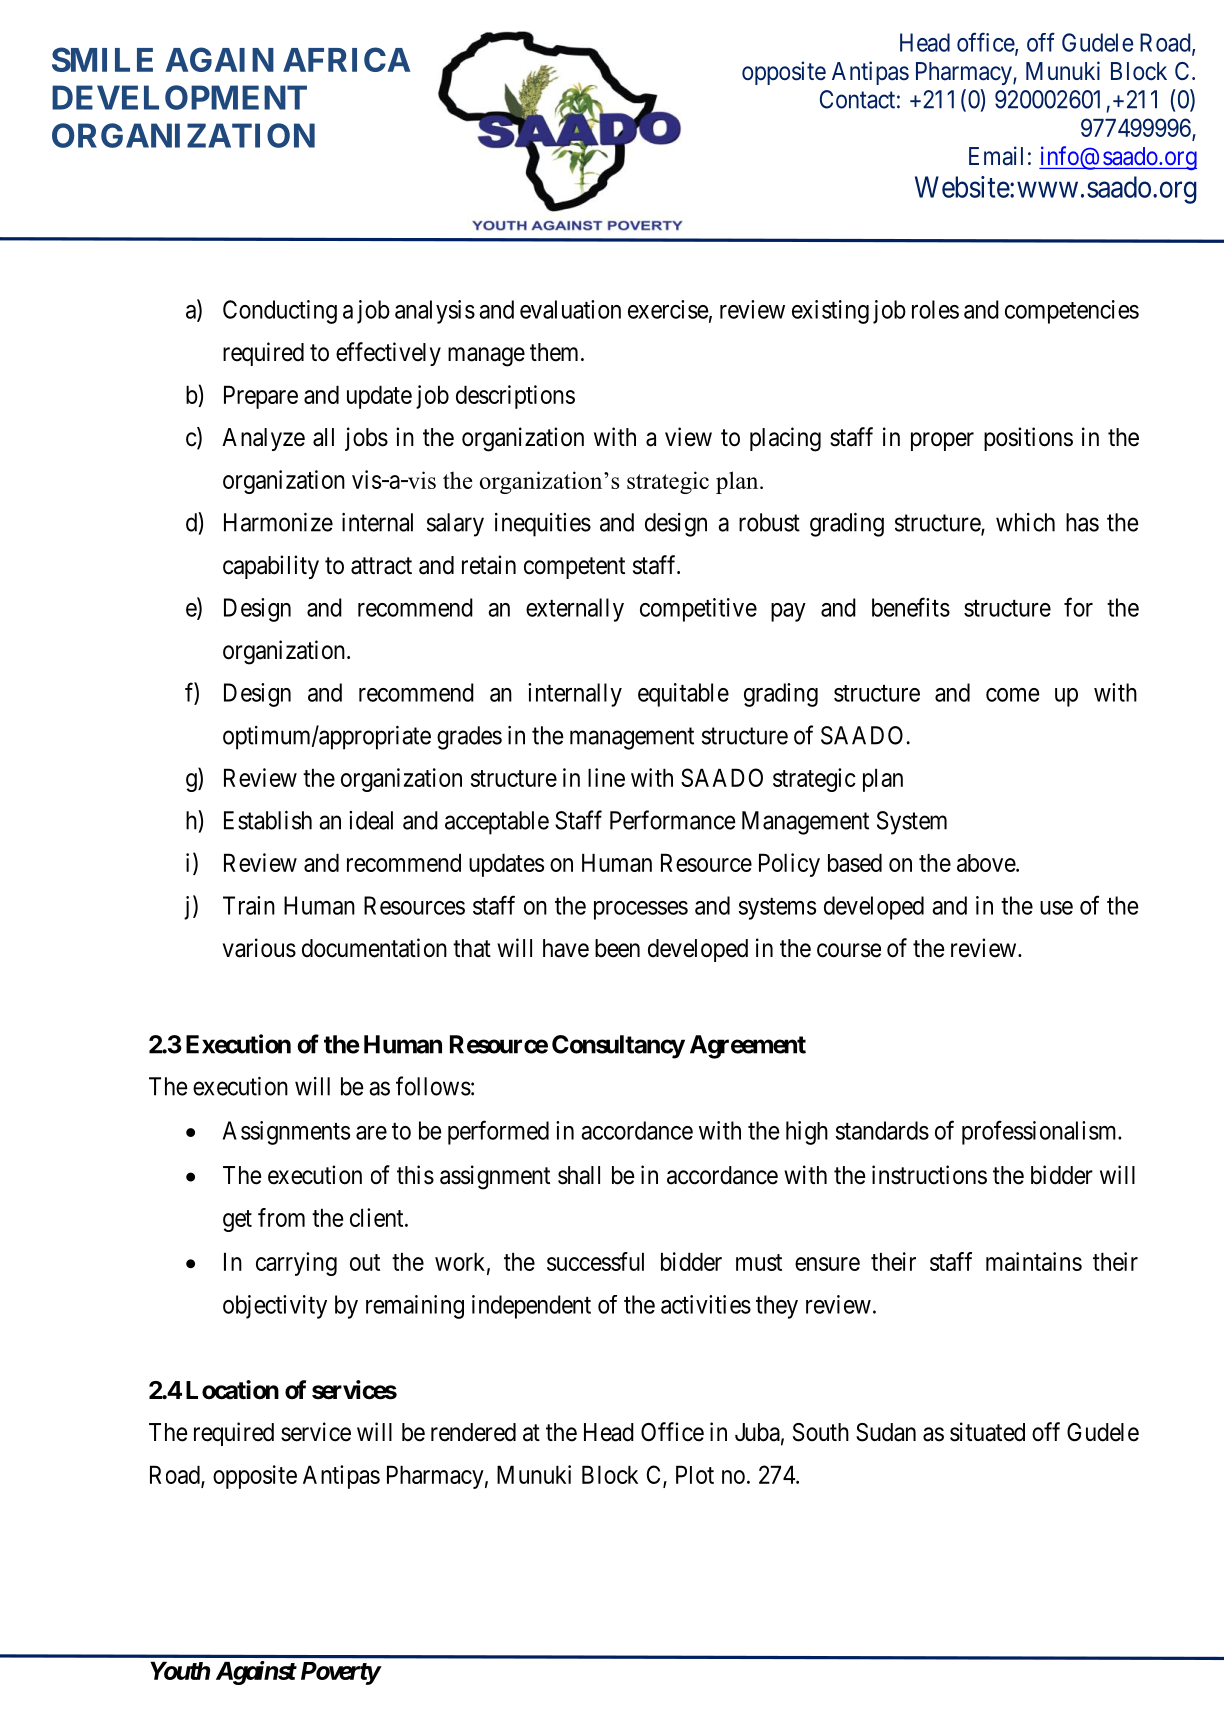 The height and width of the screenshot is (1731, 1224). Describe the element at coordinates (179, 97) in the screenshot. I see `DEVELOPMENT` at that location.
